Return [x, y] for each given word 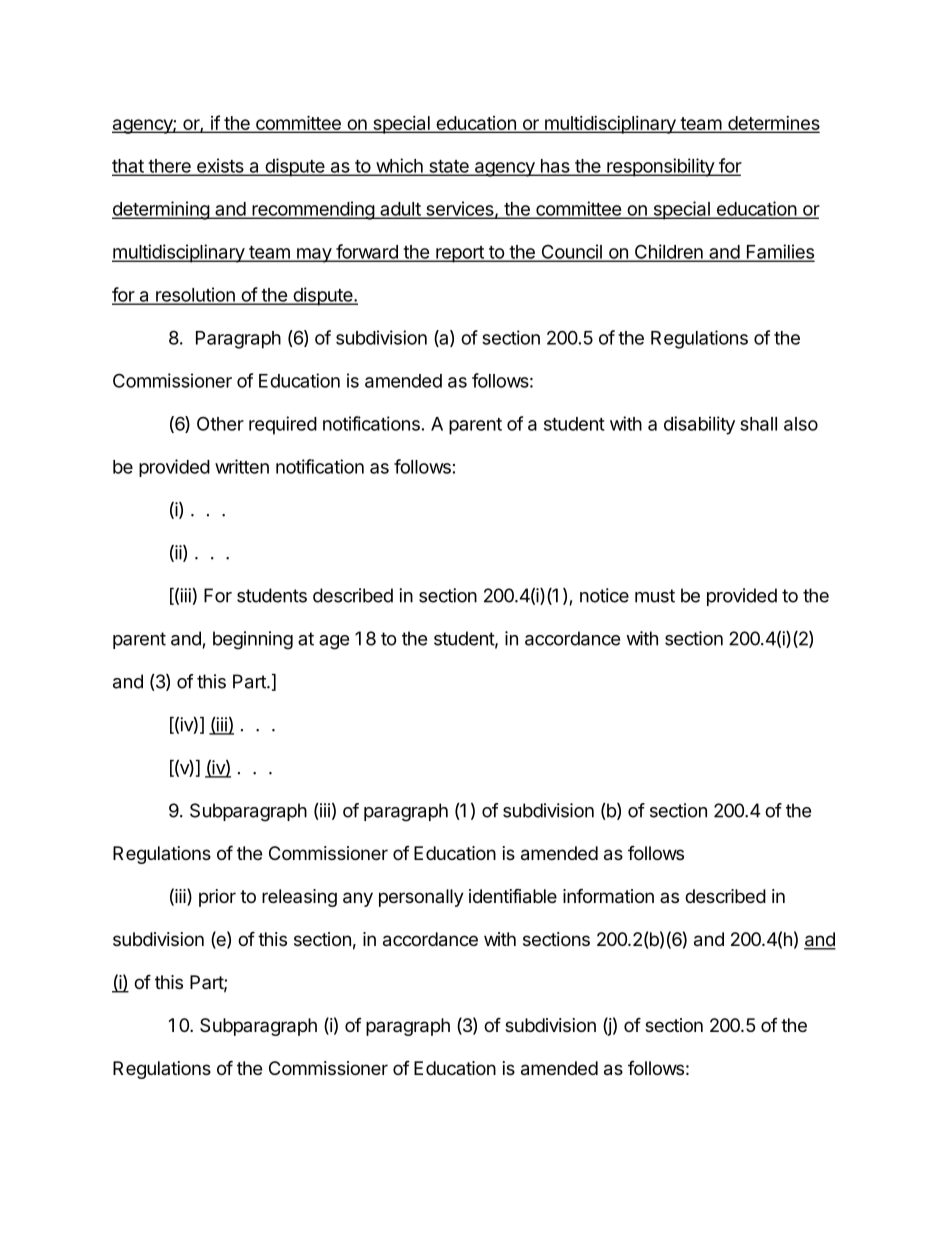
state [449, 167]
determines [773, 124]
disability [699, 425]
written [242, 466]
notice [604, 595]
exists [220, 166]
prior [217, 898]
